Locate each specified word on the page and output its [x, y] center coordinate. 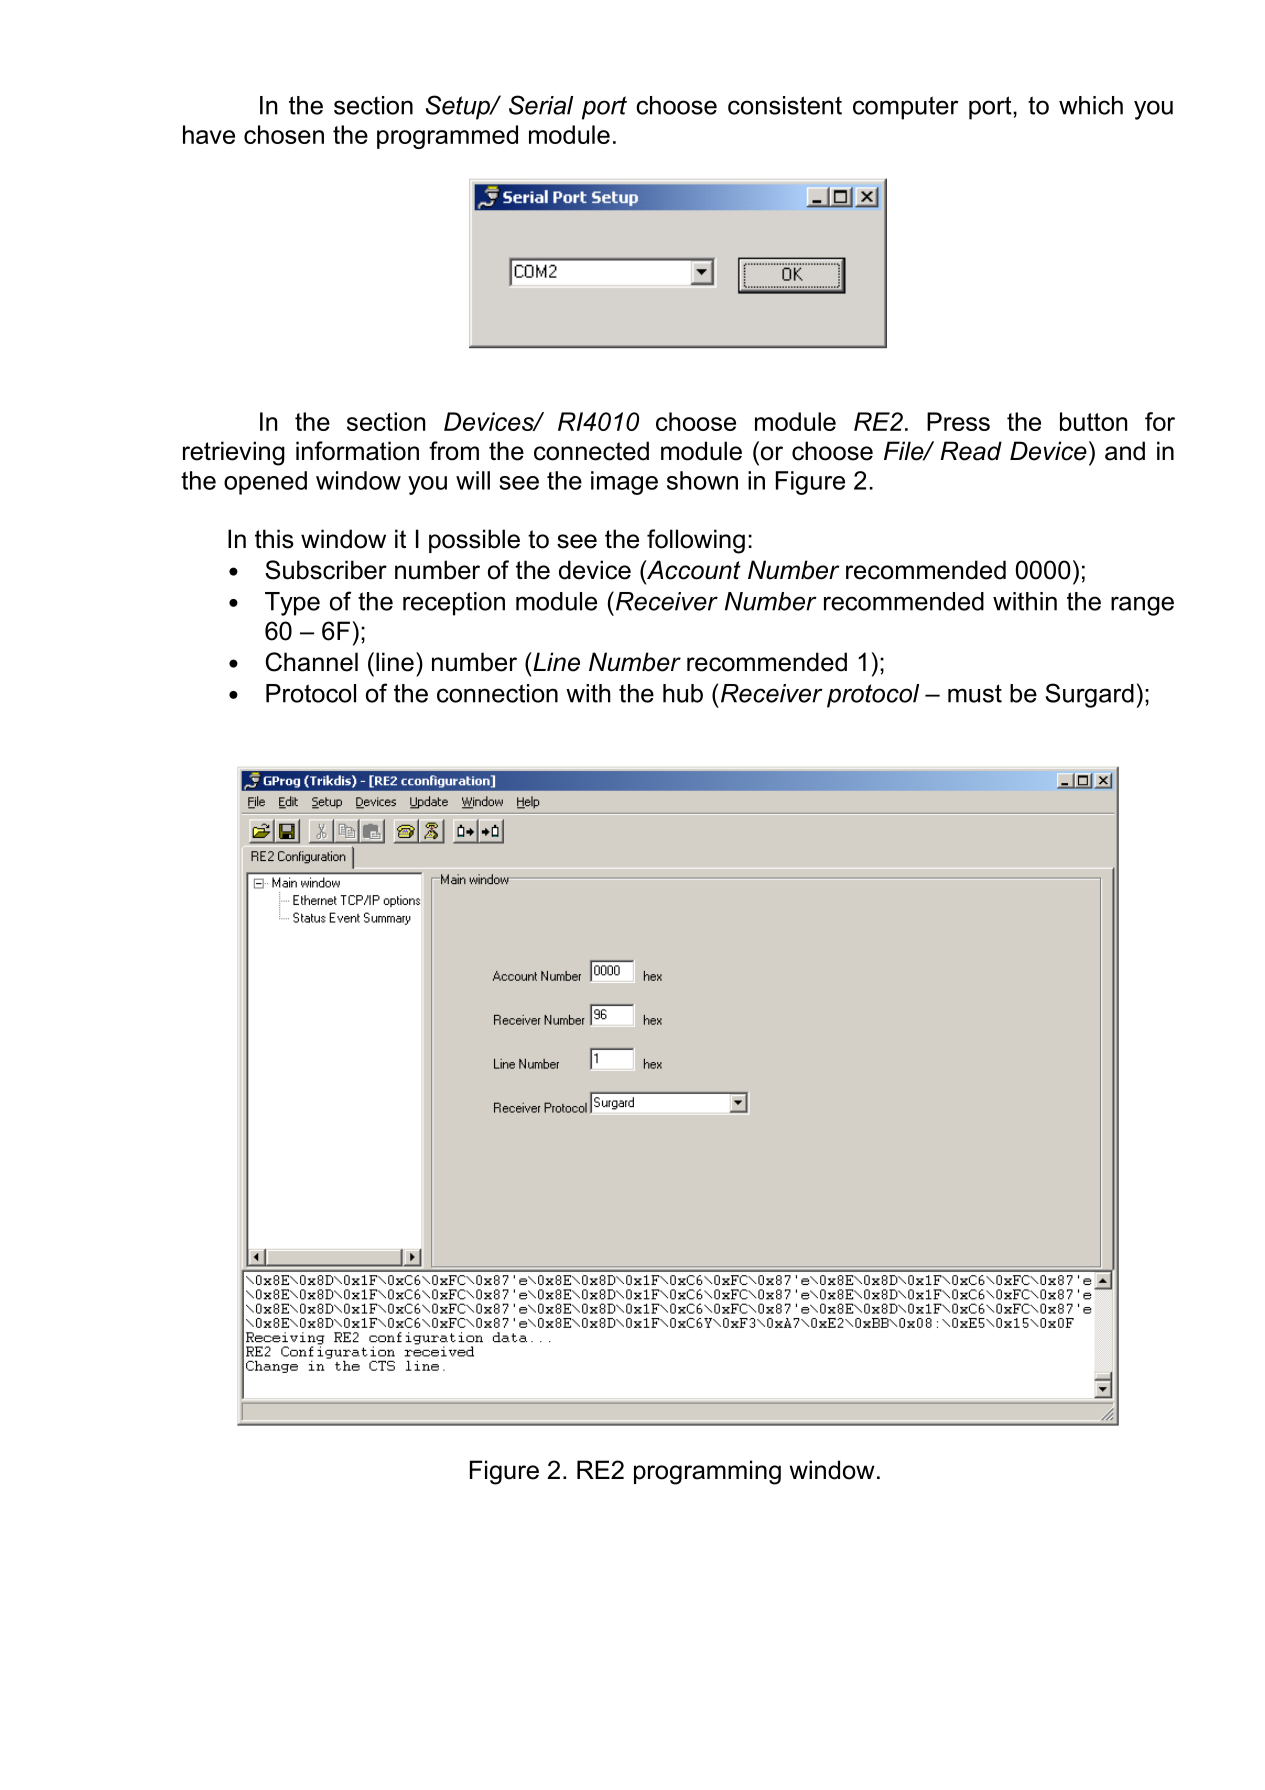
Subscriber [326, 570]
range [1142, 606]
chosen [284, 134]
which [1091, 105]
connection [497, 693]
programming [707, 1472]
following [696, 541]
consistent [785, 105]
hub [683, 693]
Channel [311, 662]
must [975, 693]
